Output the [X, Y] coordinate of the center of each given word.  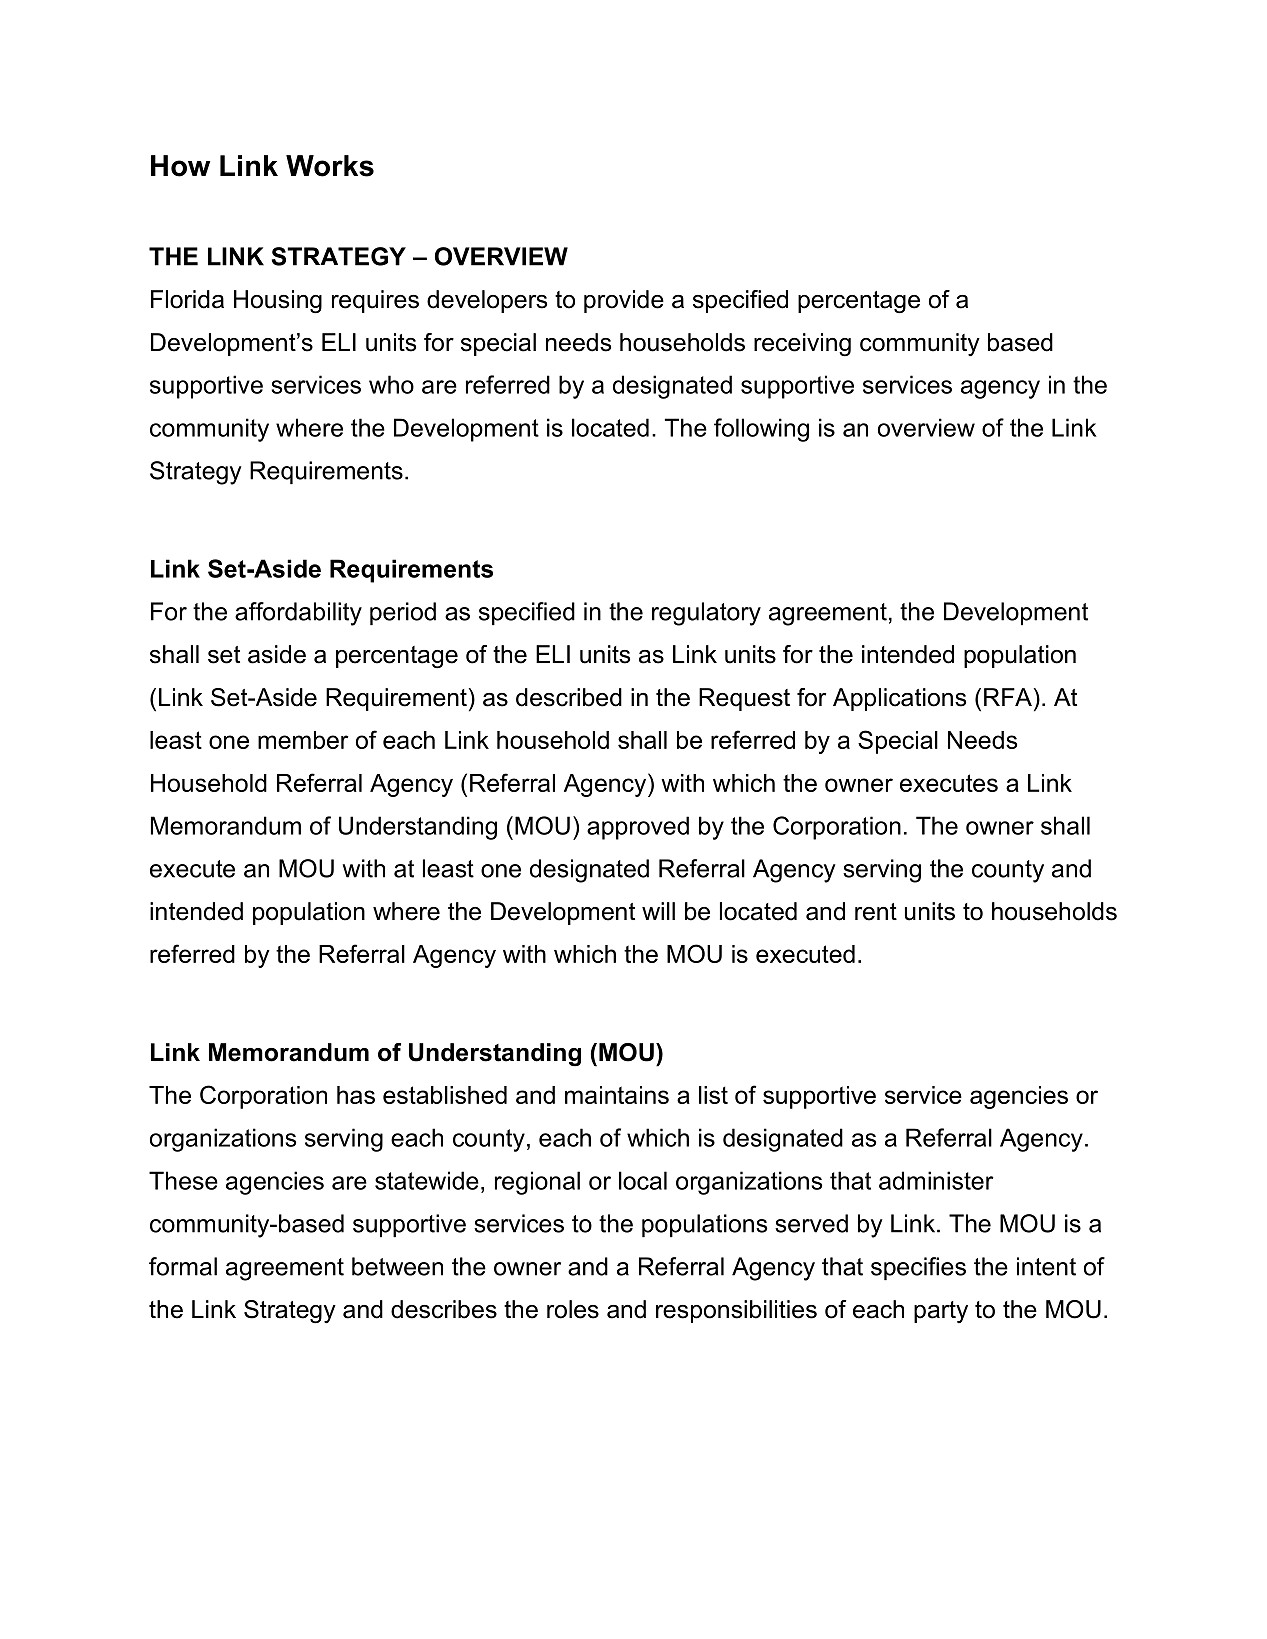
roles [573, 1309]
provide [624, 301]
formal [183, 1266]
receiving [802, 345]
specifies [918, 1268]
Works [330, 166]
